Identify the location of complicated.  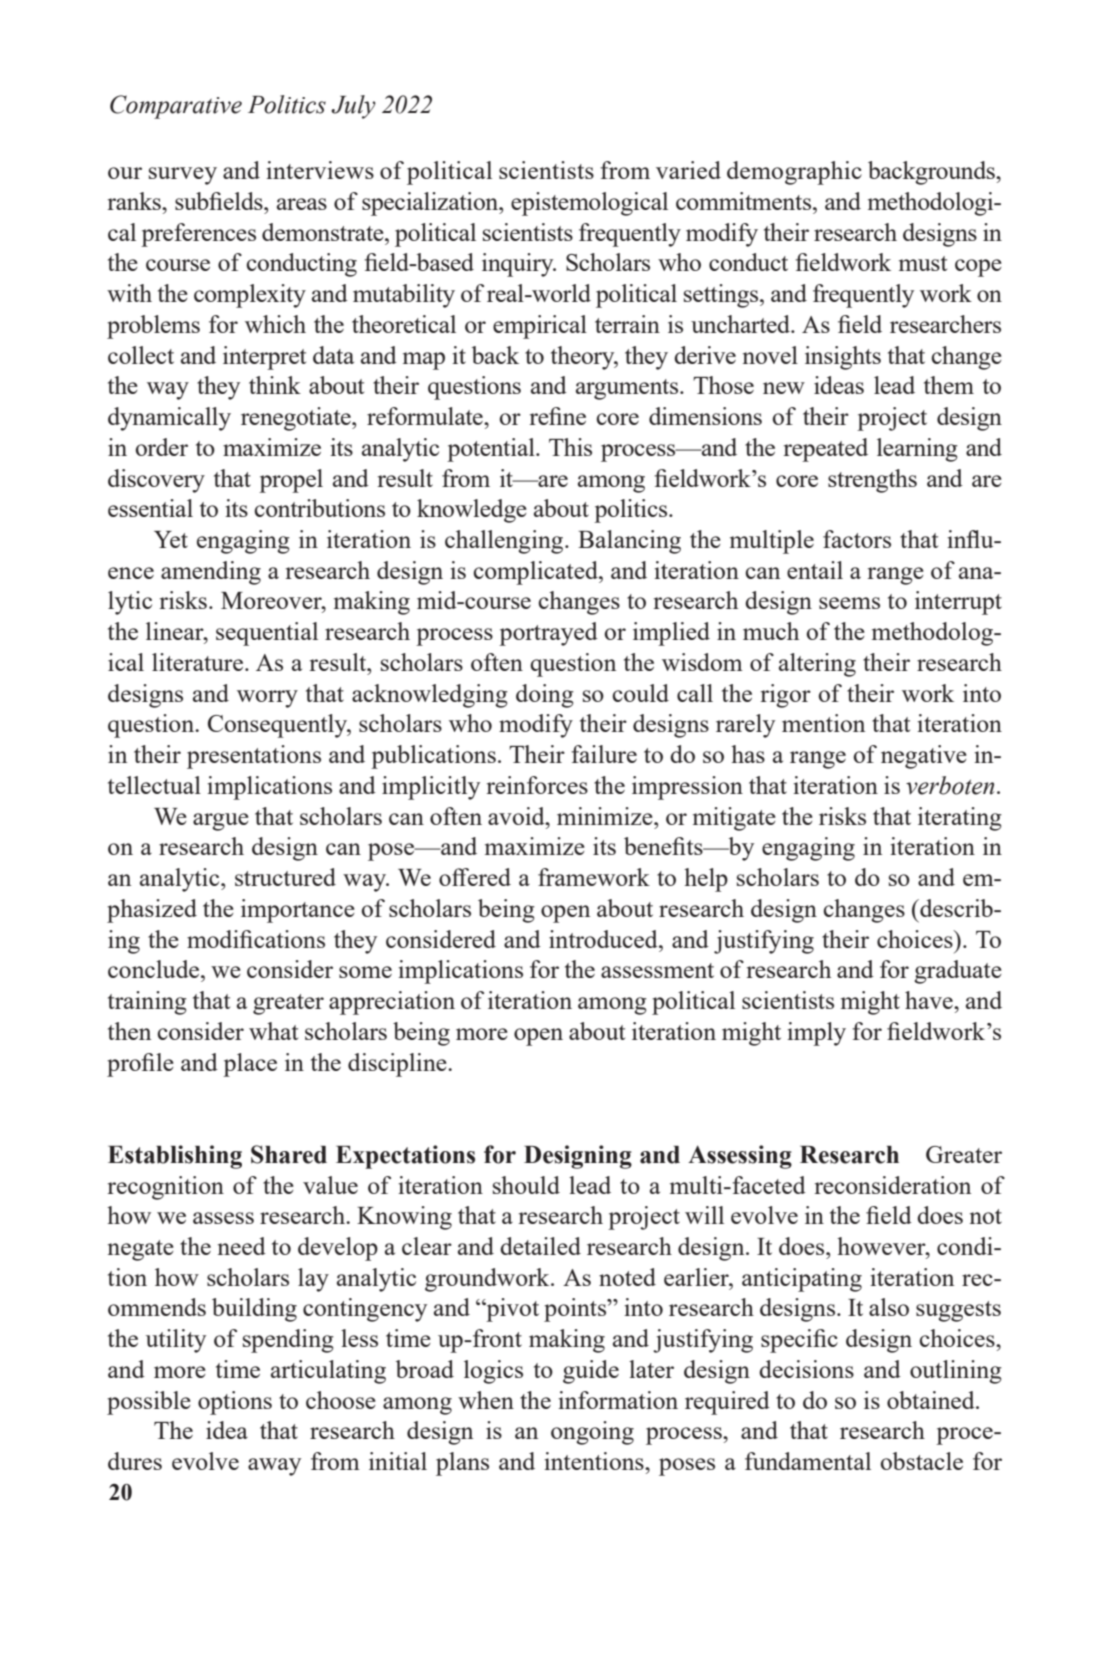
(536, 573).
